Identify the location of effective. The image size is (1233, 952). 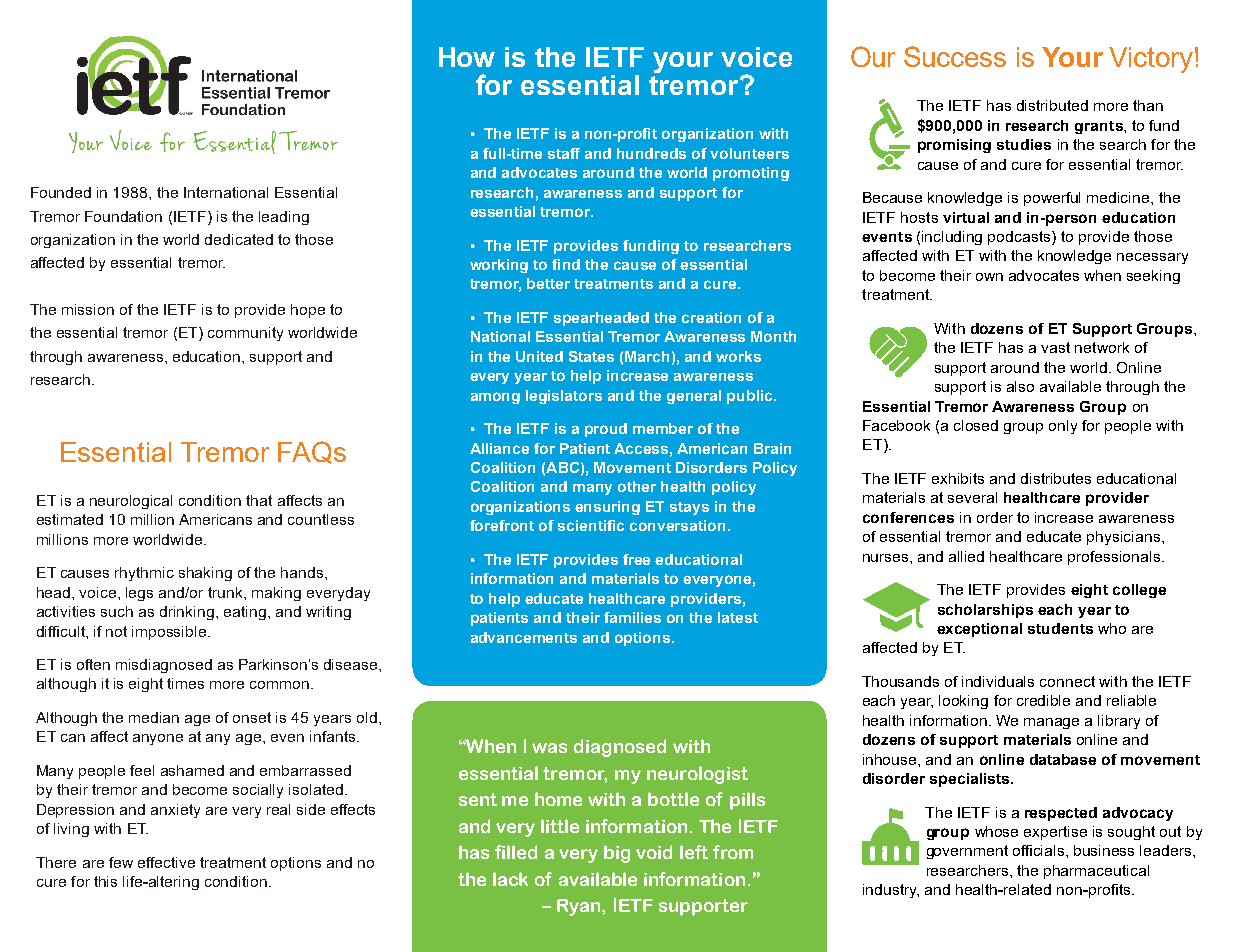
(166, 862).
